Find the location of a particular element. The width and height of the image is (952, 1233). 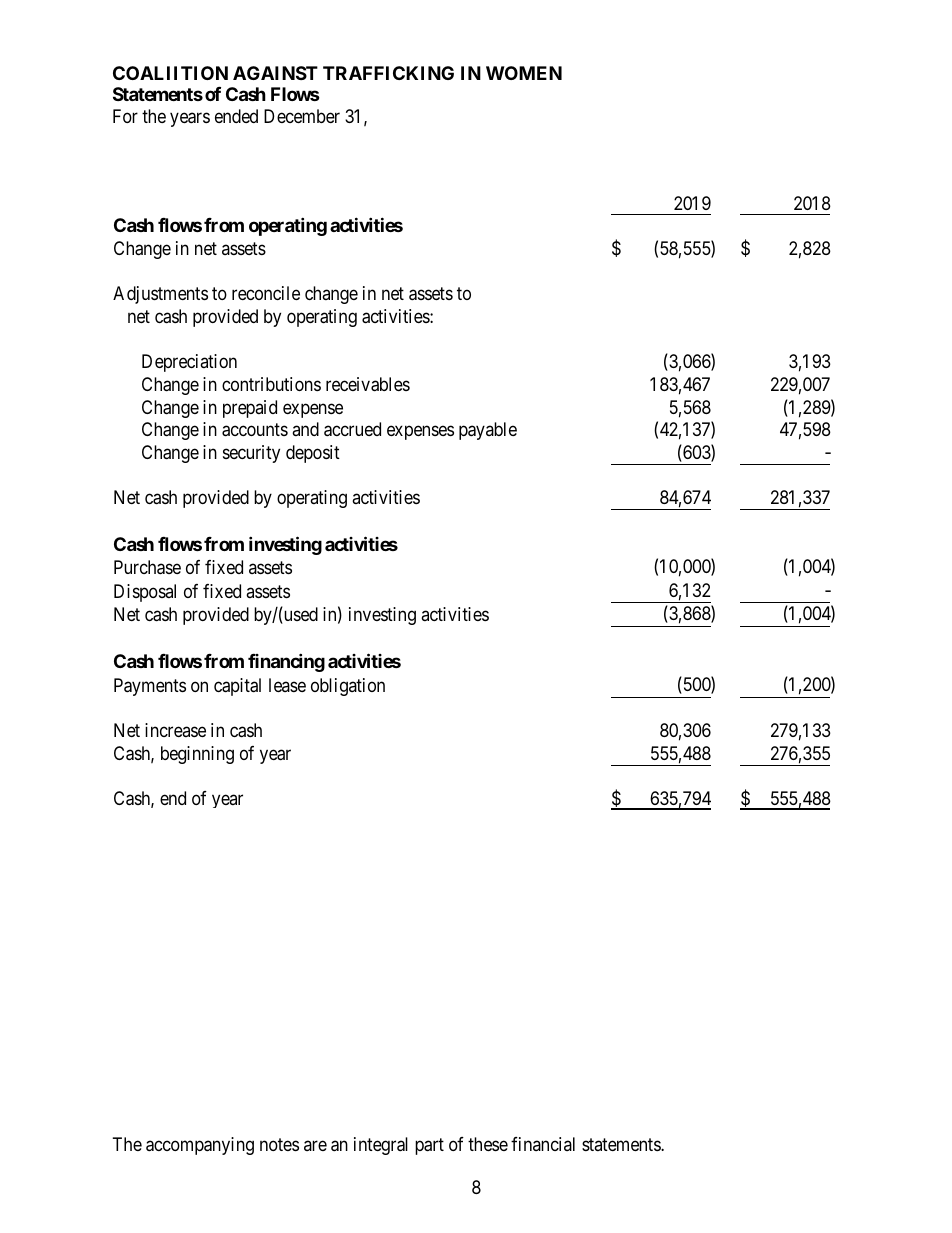

For is located at coordinates (125, 116).
